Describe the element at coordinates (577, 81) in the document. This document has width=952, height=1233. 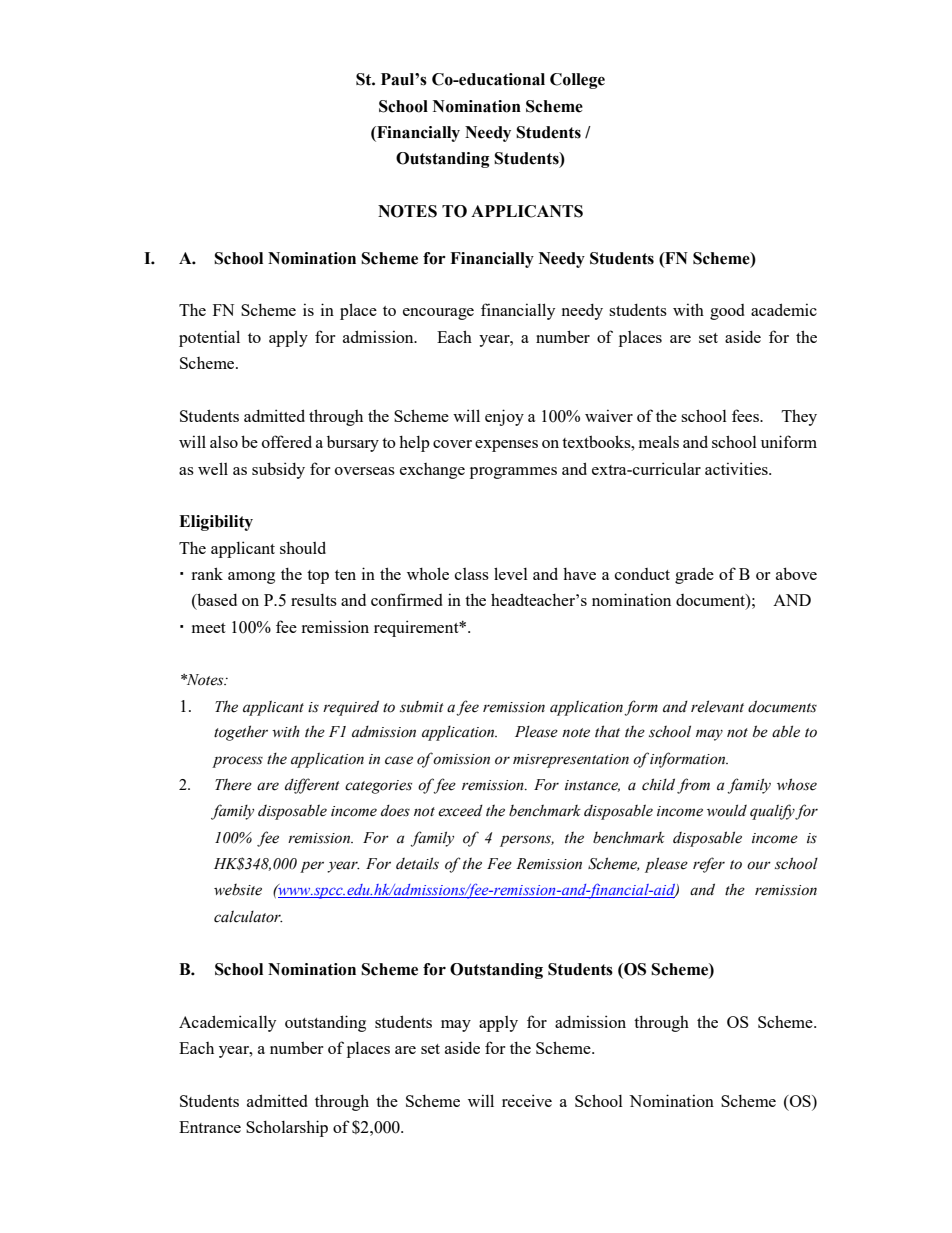
I see `College` at that location.
